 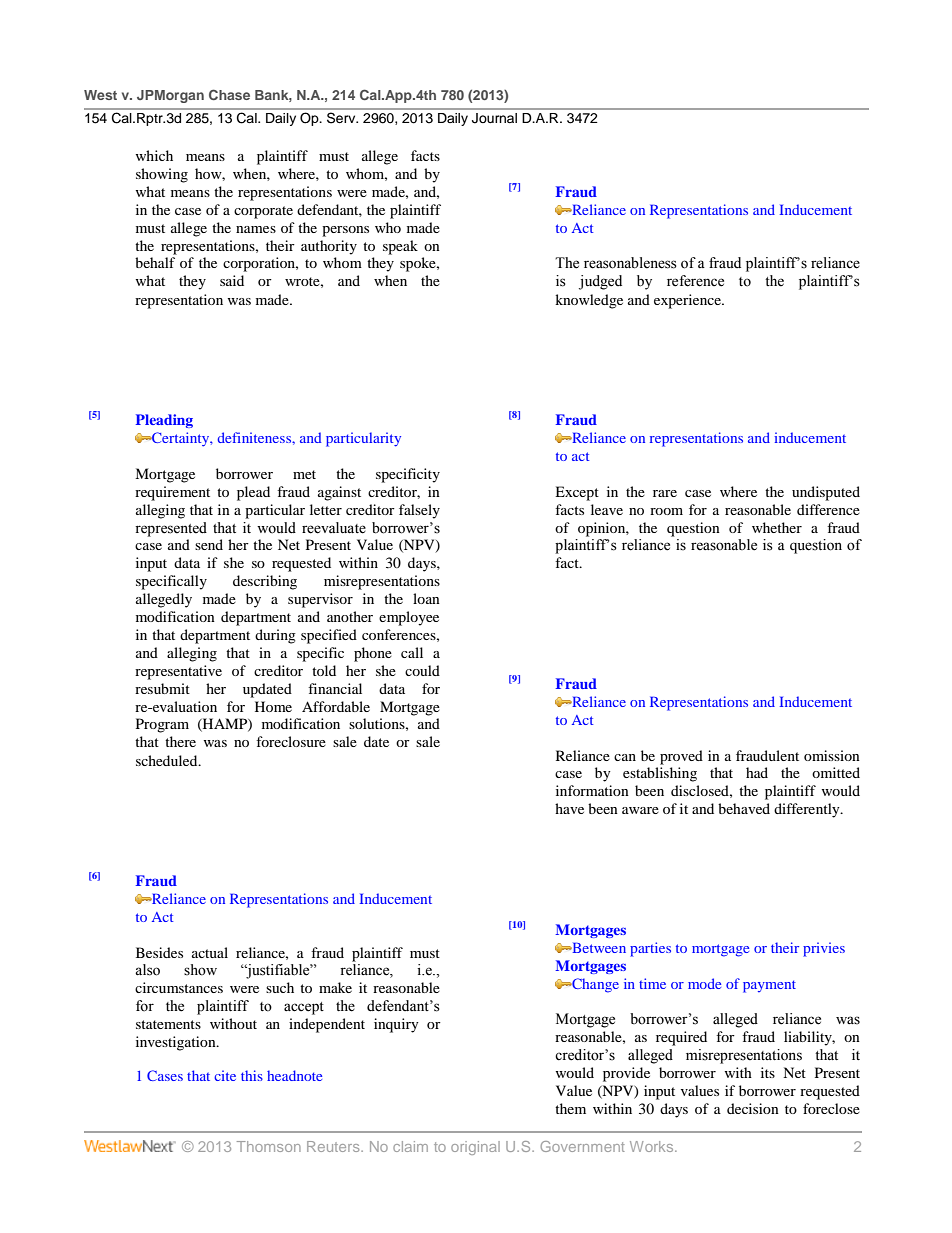 I want to click on which, so click(x=154, y=155).
